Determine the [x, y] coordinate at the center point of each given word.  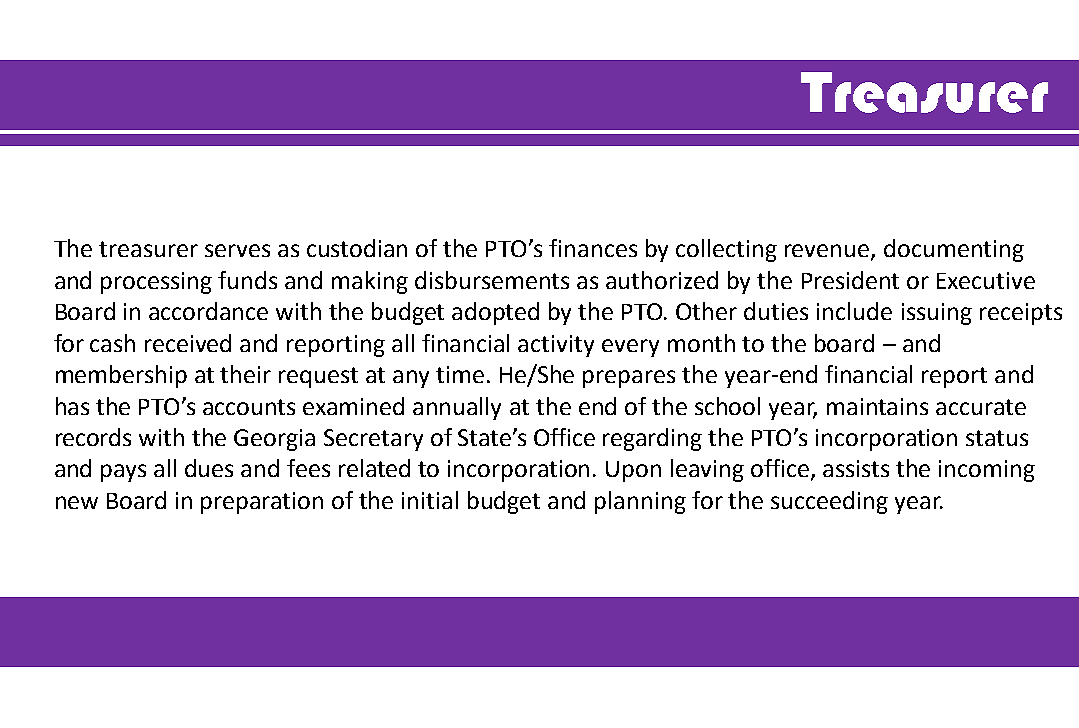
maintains [877, 406]
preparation [262, 503]
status [997, 438]
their [245, 374]
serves [237, 250]
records [93, 437]
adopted [495, 313]
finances [593, 248]
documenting [954, 250]
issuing [937, 314]
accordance [208, 311]
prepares [629, 379]
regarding [652, 439]
